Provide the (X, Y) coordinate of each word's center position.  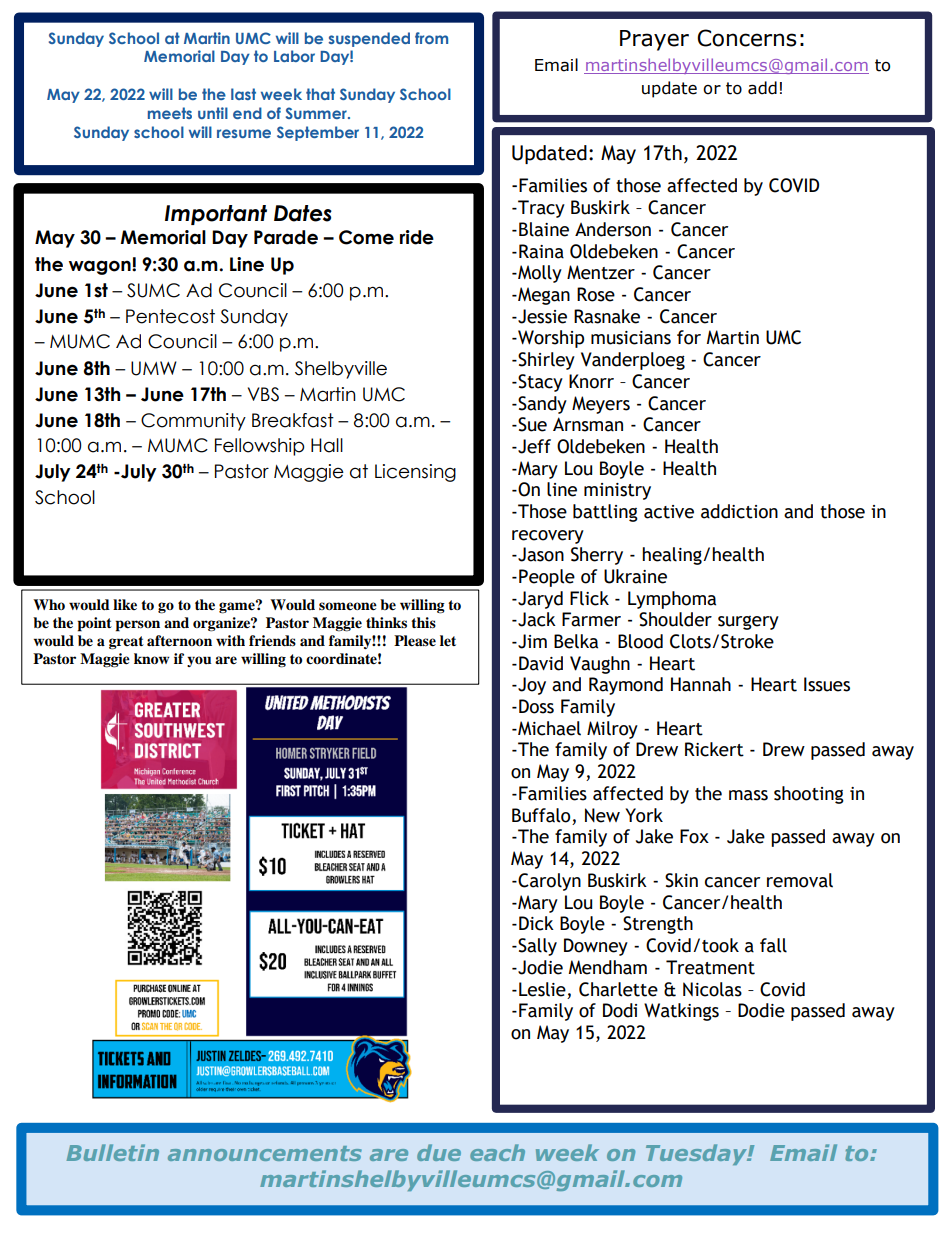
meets (170, 113)
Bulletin (112, 1152)
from (431, 38)
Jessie (541, 316)
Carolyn (548, 882)
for (689, 337)
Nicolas (712, 989)
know (152, 658)
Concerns (747, 38)
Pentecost (170, 316)
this (423, 622)
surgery (748, 623)
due (439, 1152)
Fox (694, 836)
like (125, 604)
